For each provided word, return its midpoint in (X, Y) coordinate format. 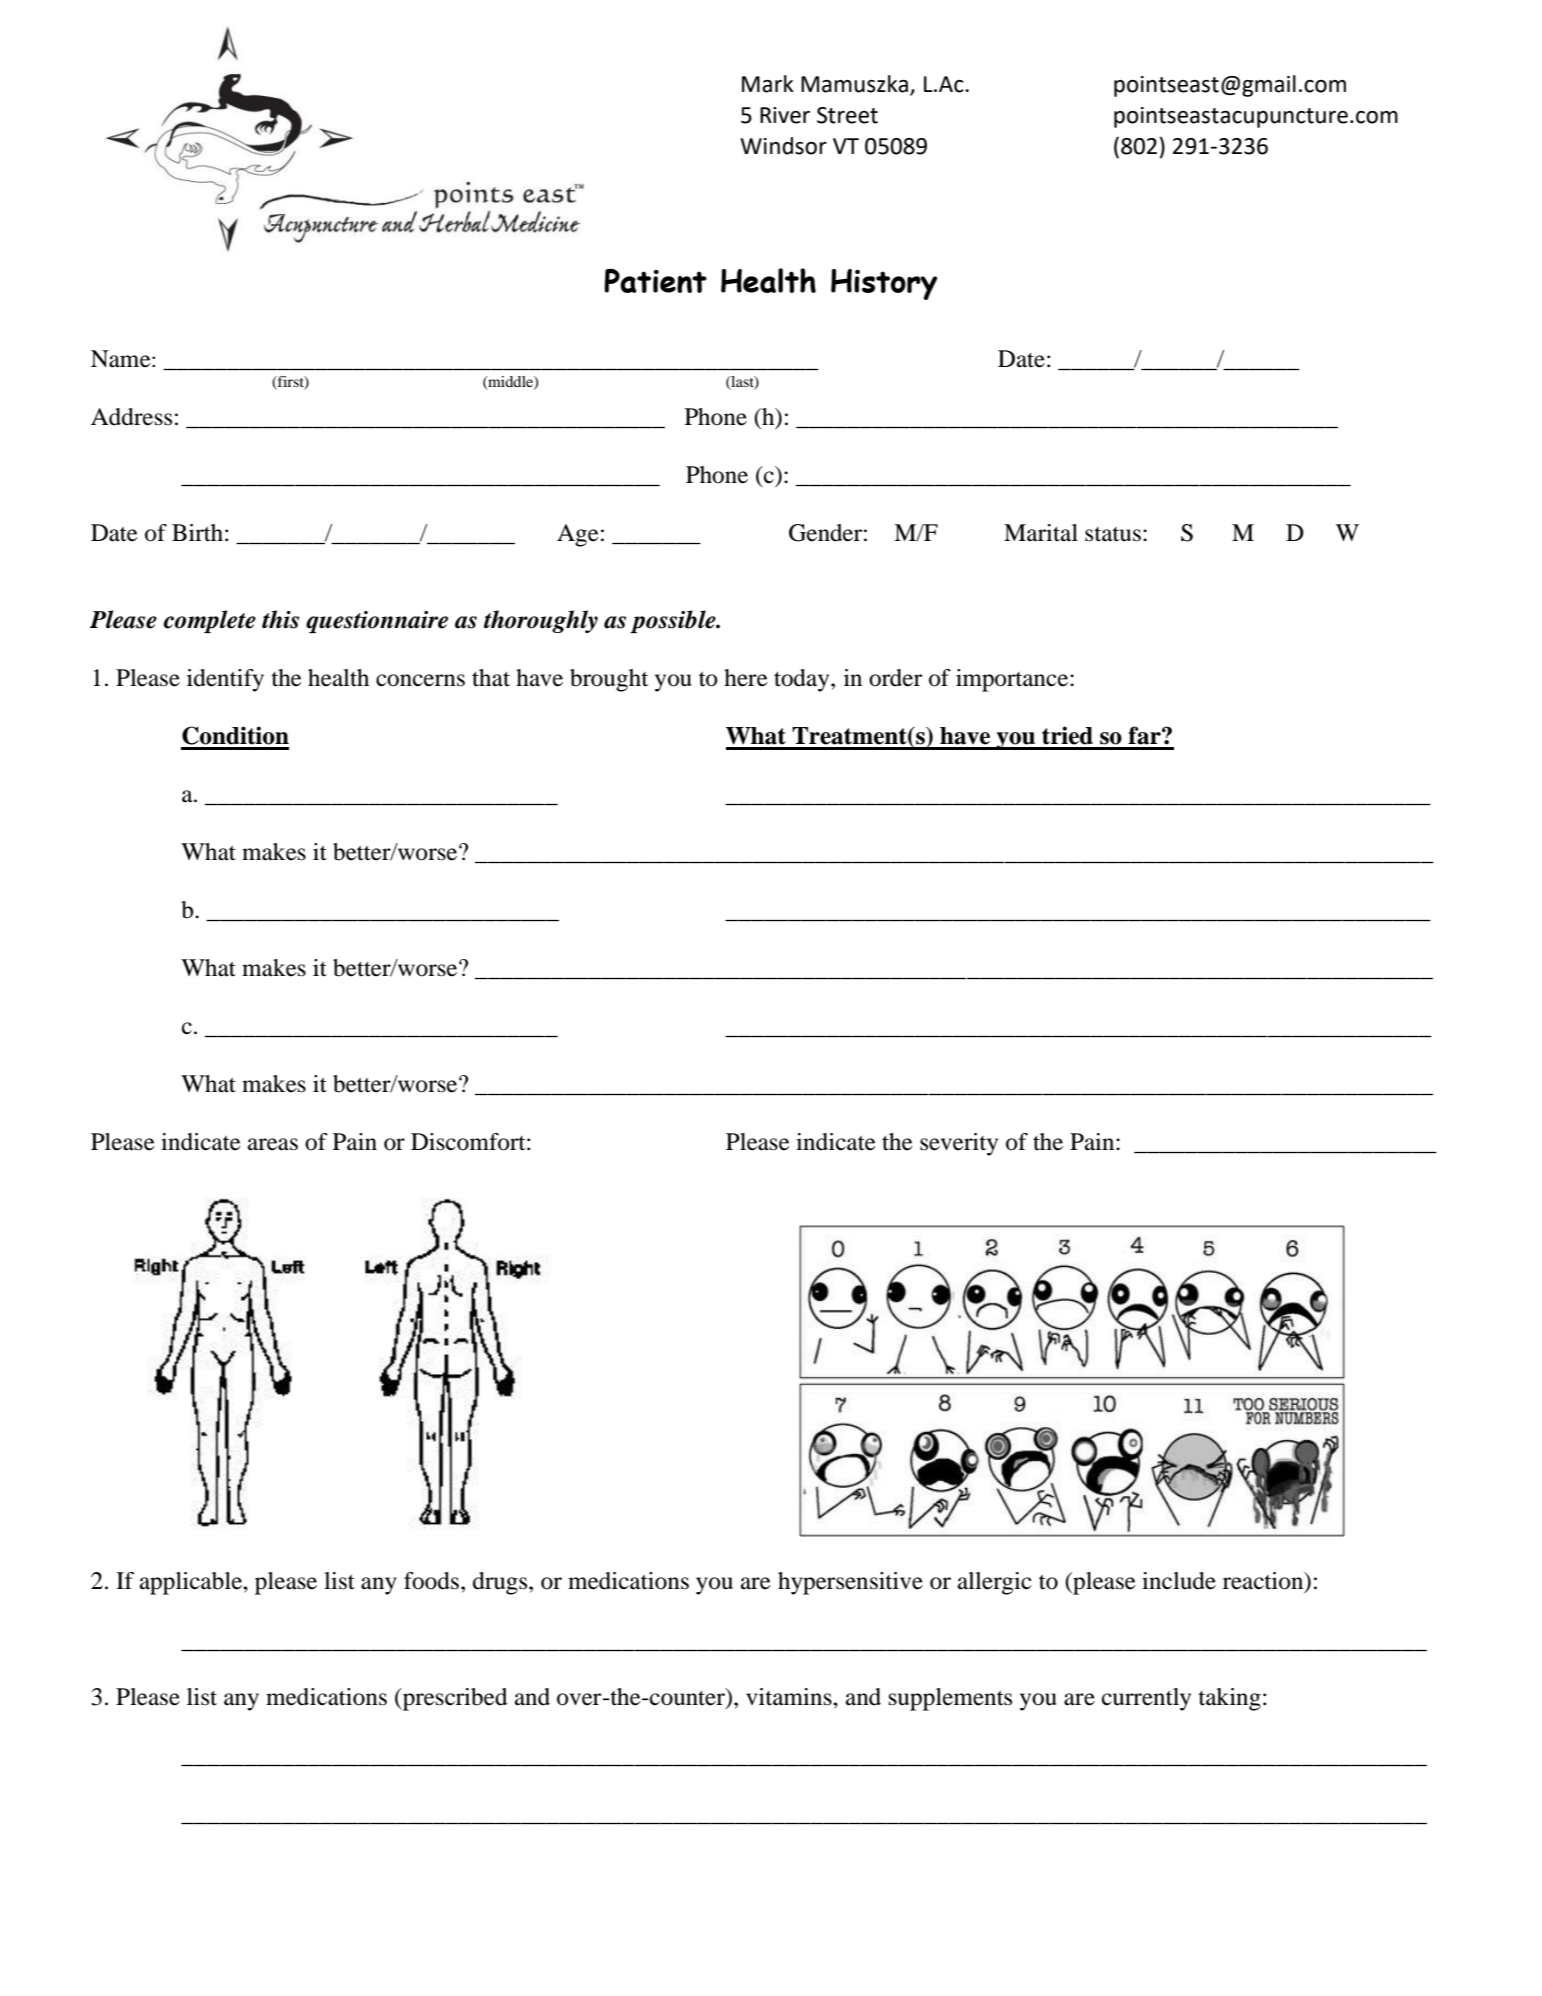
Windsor (784, 146)
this (280, 619)
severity (959, 1144)
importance (1013, 680)
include (1179, 1581)
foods (433, 1581)
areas (273, 1144)
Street (847, 115)
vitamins (790, 1697)
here (746, 678)
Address (131, 417)
